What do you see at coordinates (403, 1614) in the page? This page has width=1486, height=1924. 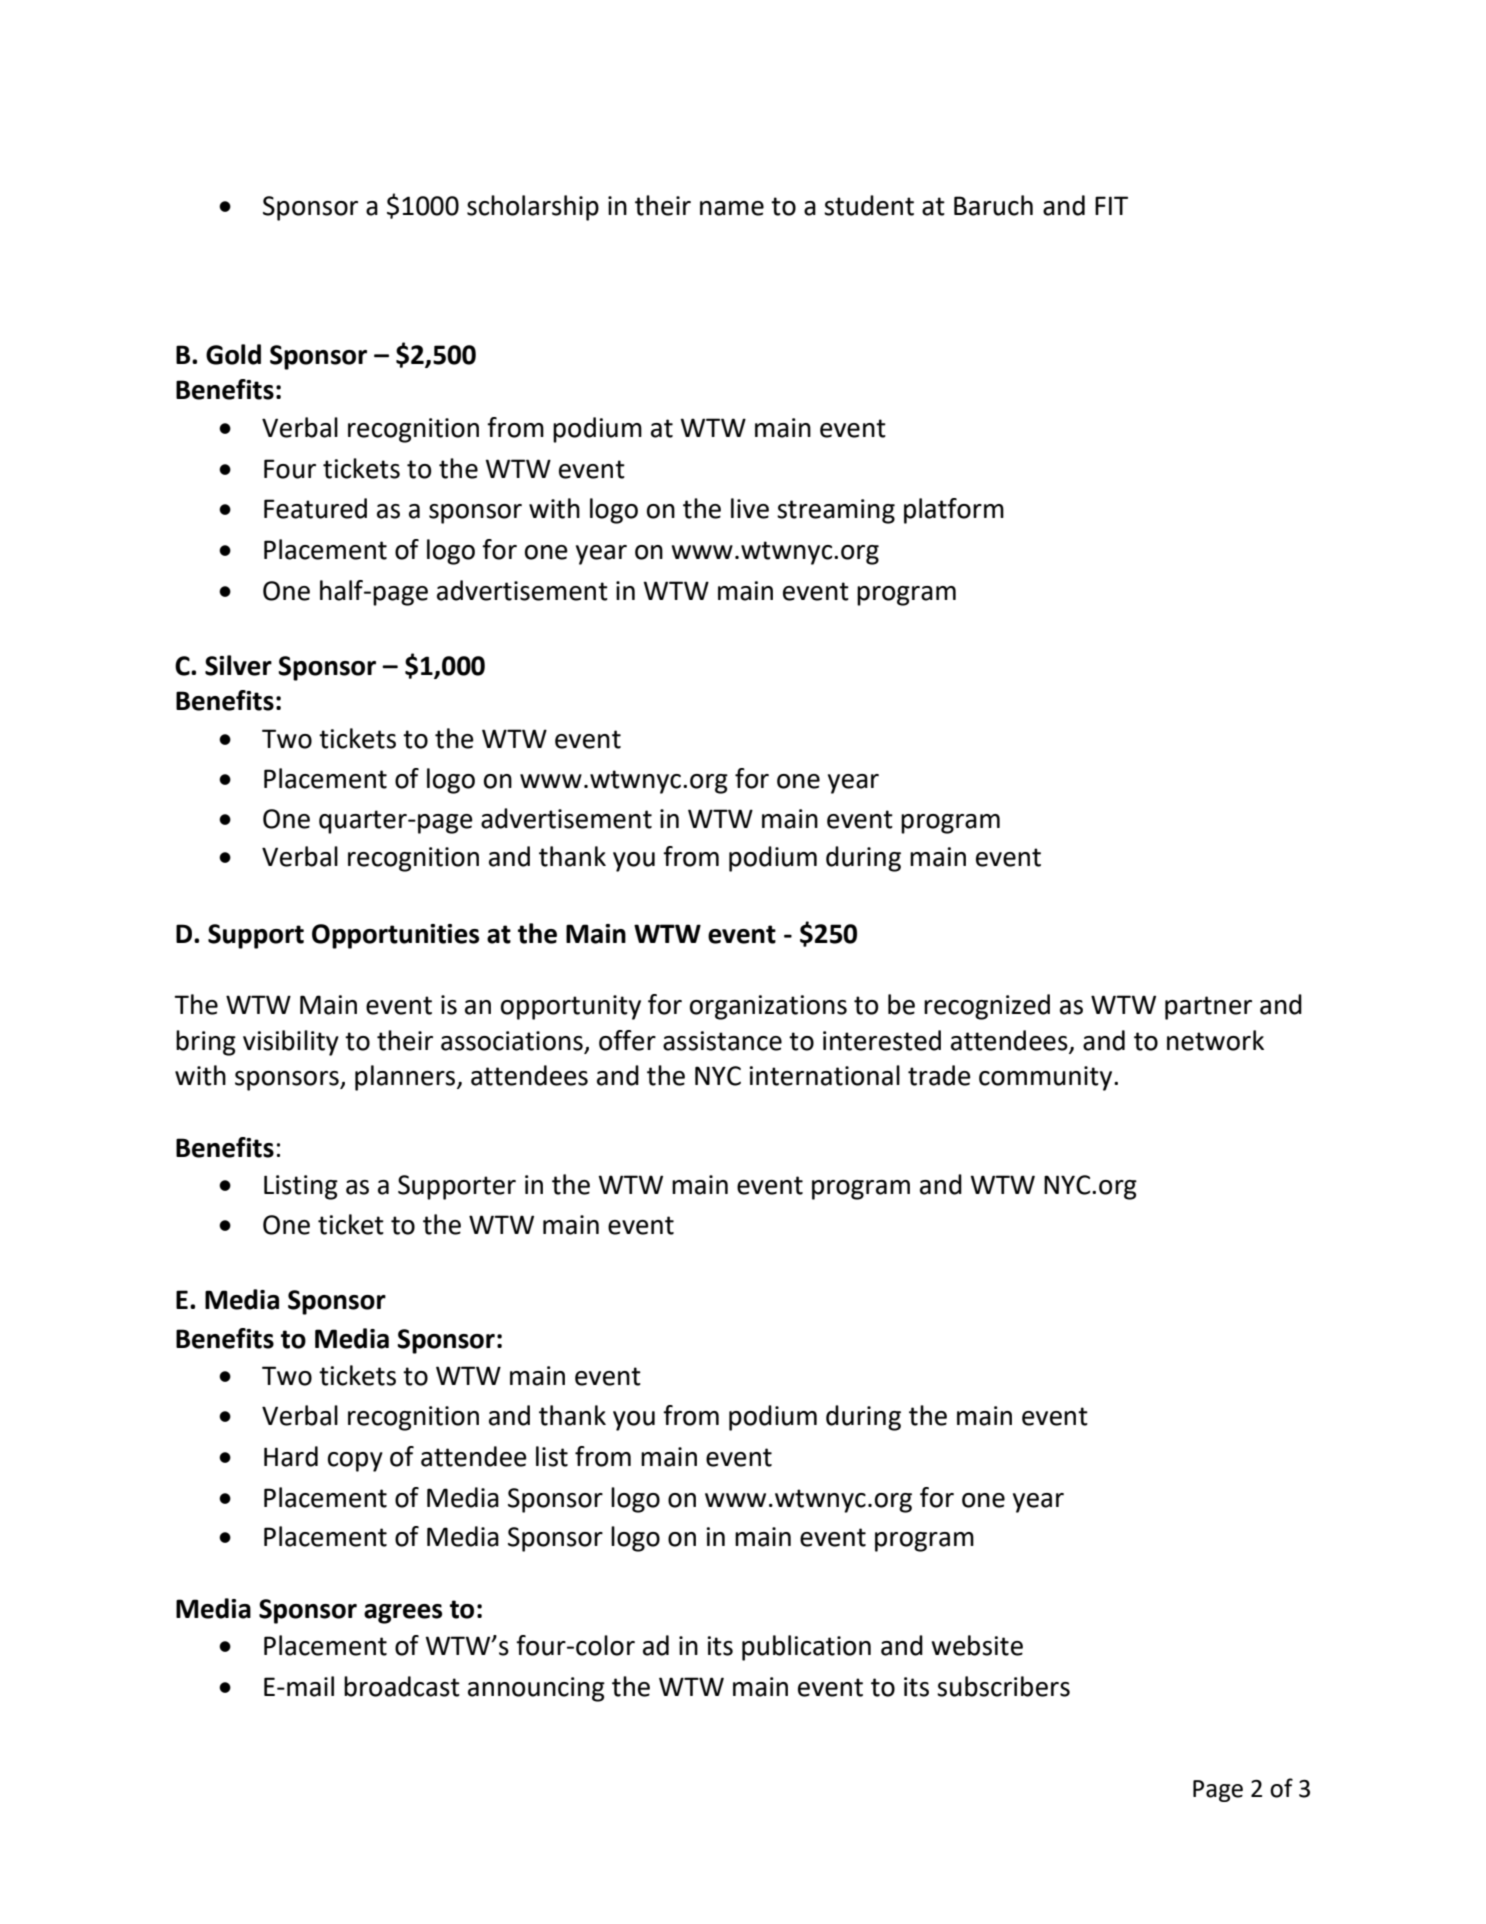 I see `agrees` at bounding box center [403, 1614].
